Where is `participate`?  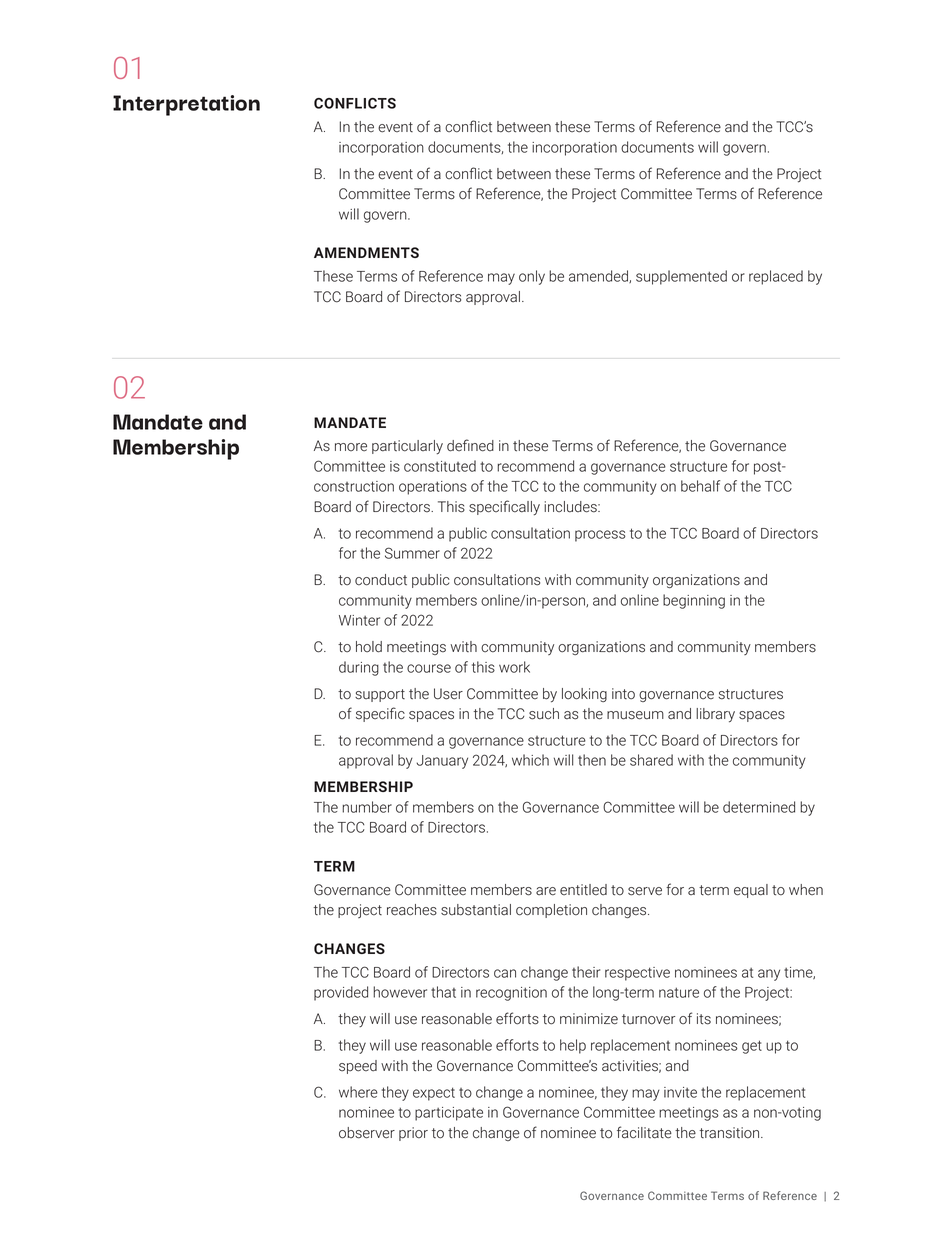 participate is located at coordinates (449, 1114).
